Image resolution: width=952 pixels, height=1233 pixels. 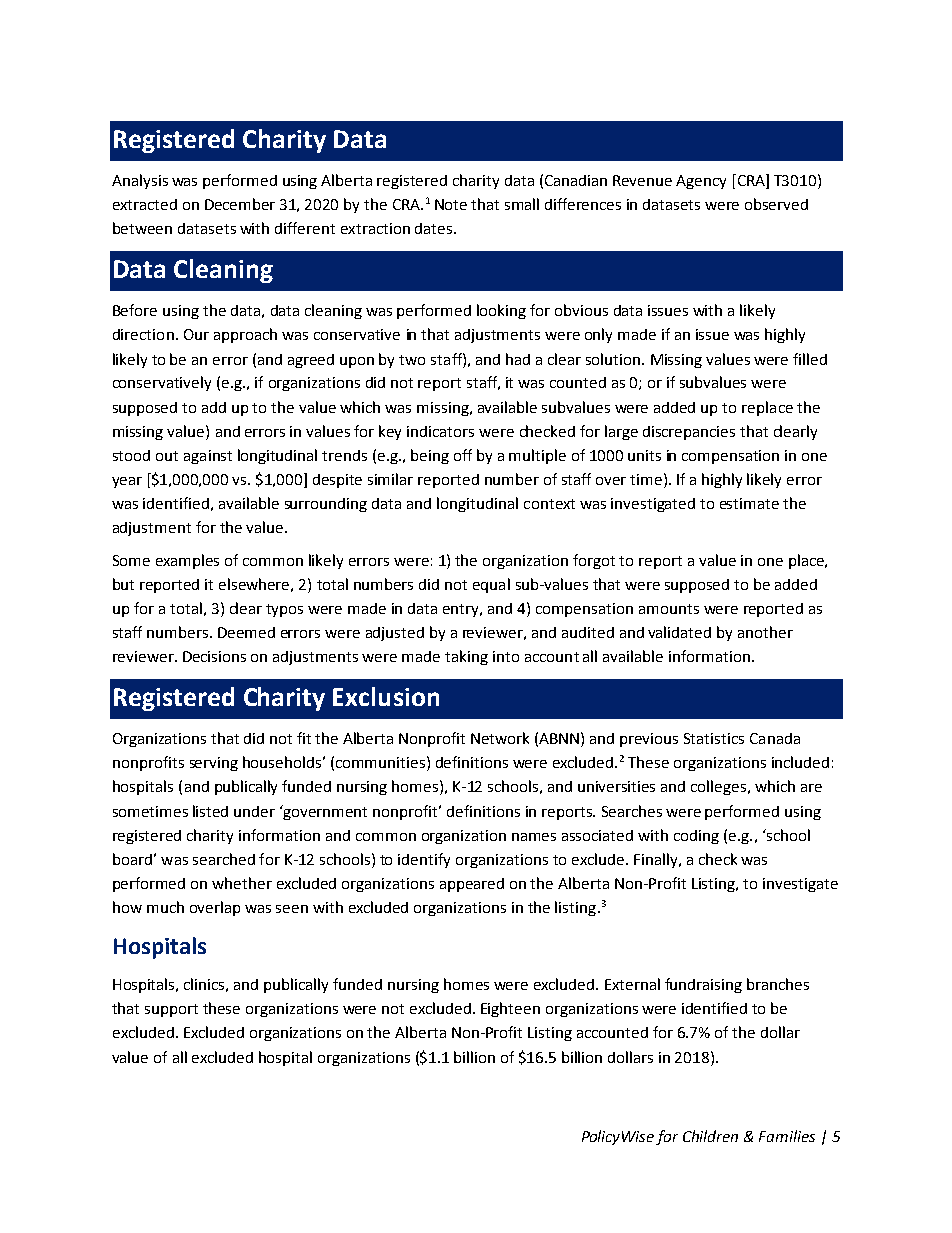 I want to click on names, so click(x=534, y=837).
